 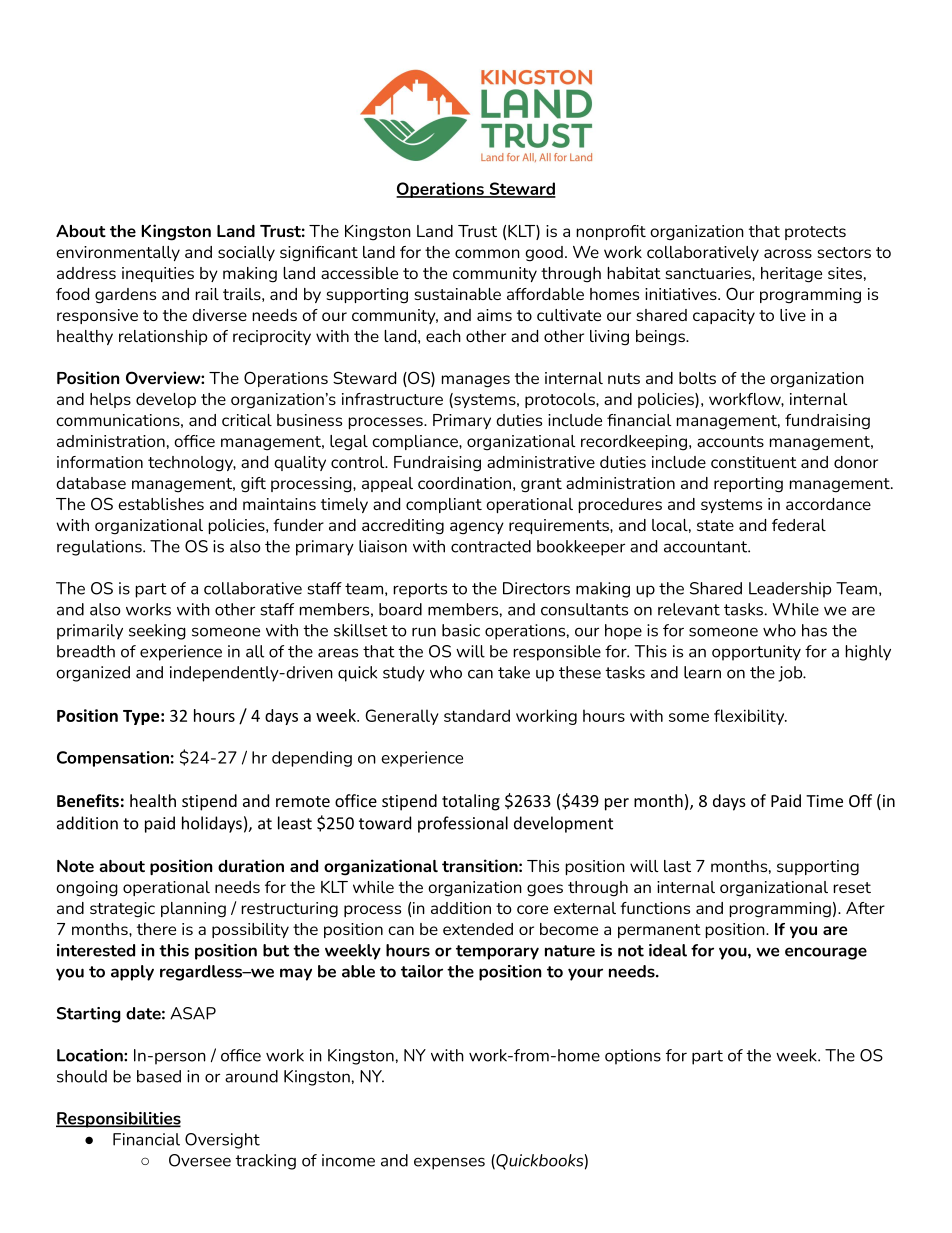 What do you see at coordinates (158, 274) in the page?
I see `inequities` at bounding box center [158, 274].
